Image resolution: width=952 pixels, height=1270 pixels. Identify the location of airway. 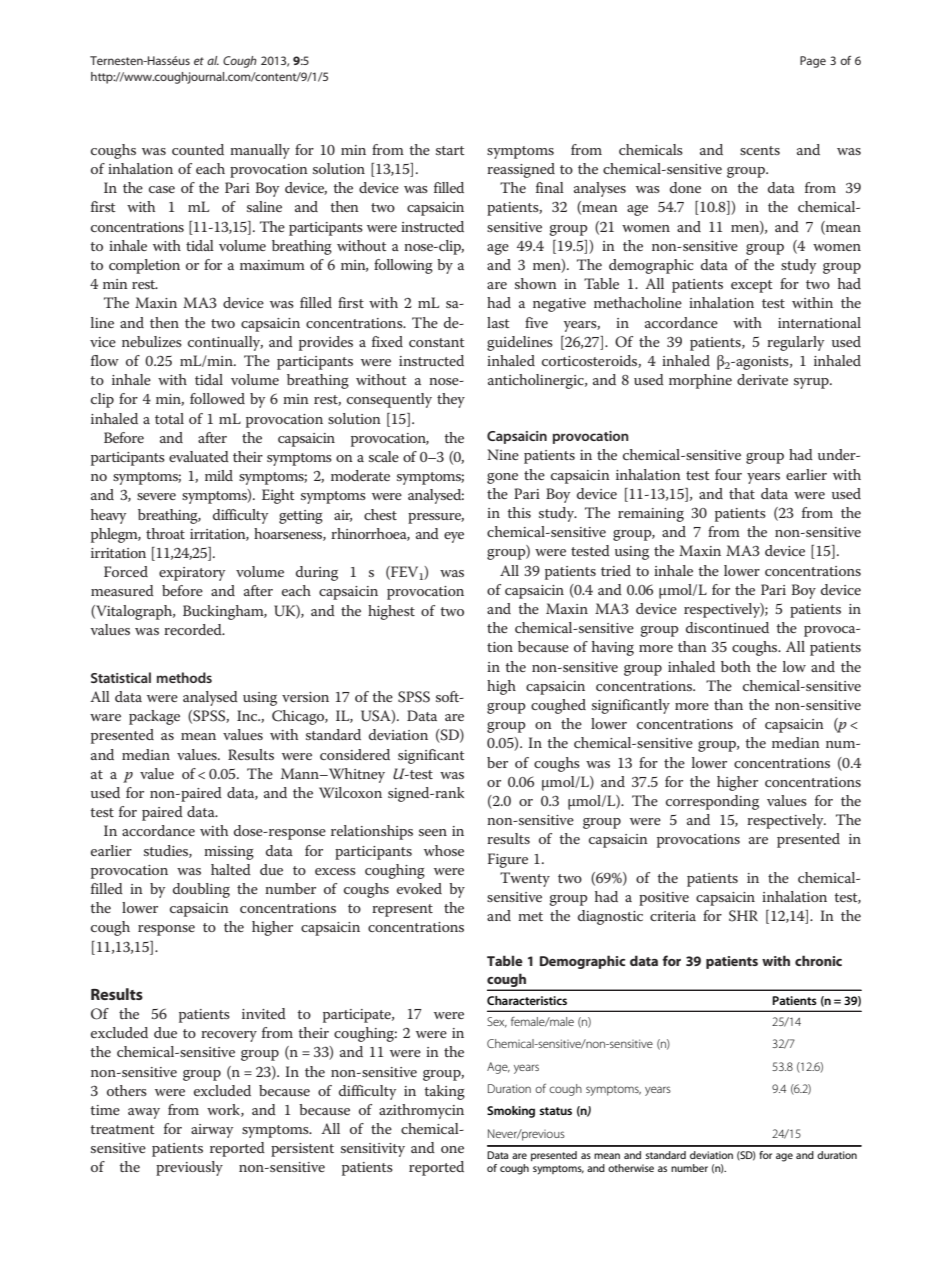
(212, 1131).
